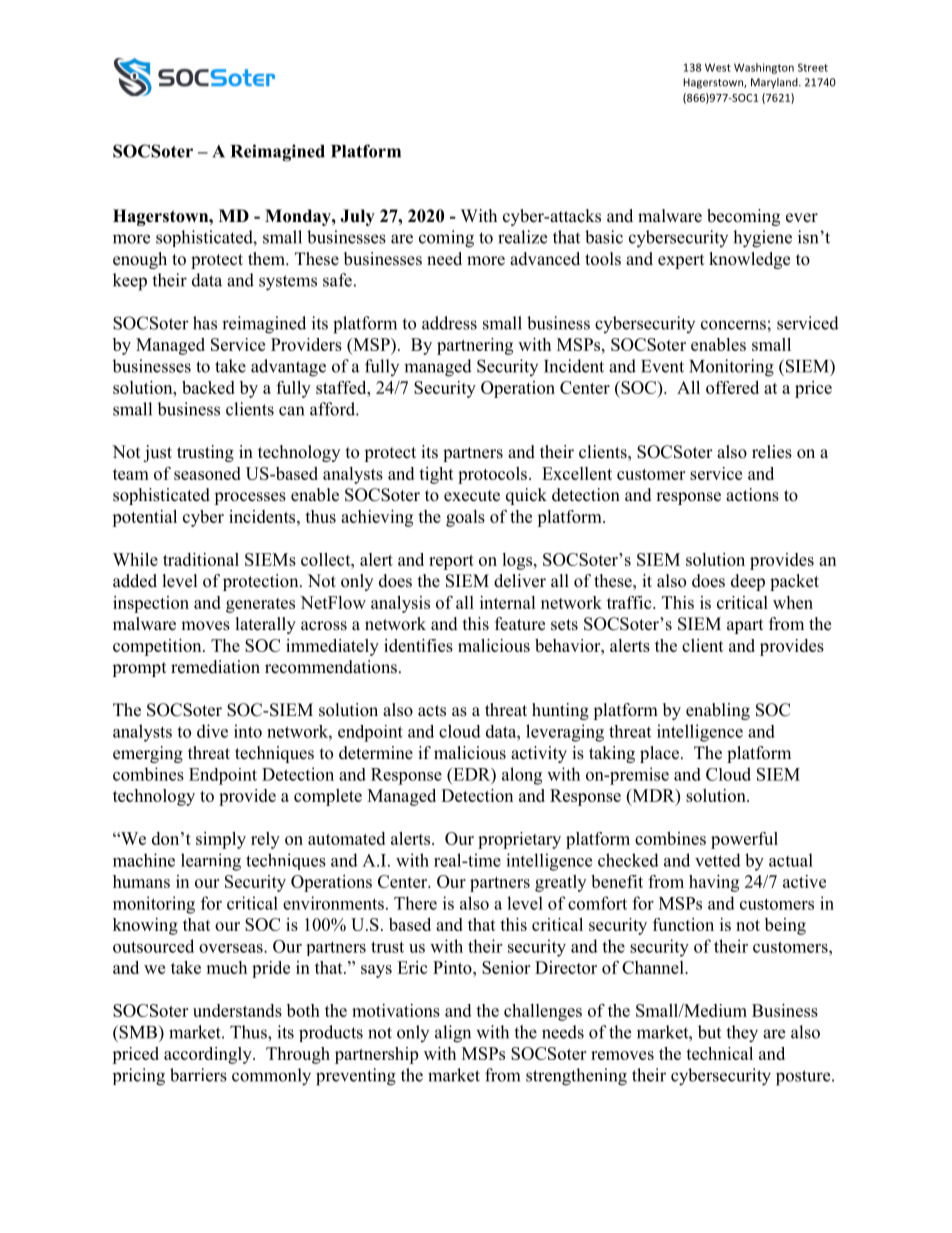  Describe the element at coordinates (733, 325) in the image. I see `concerns` at that location.
